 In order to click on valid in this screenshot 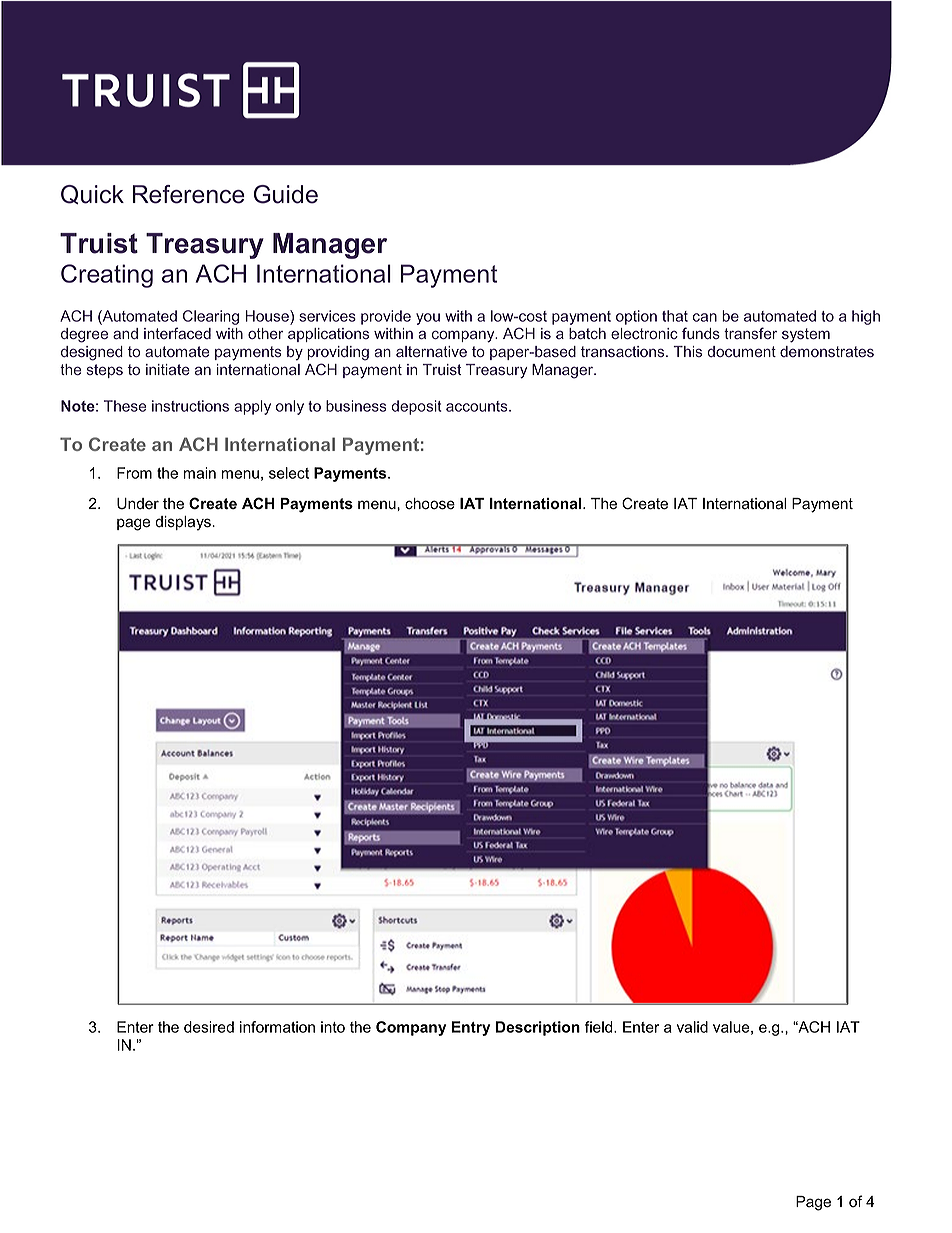, I will do `click(692, 1027)`.
